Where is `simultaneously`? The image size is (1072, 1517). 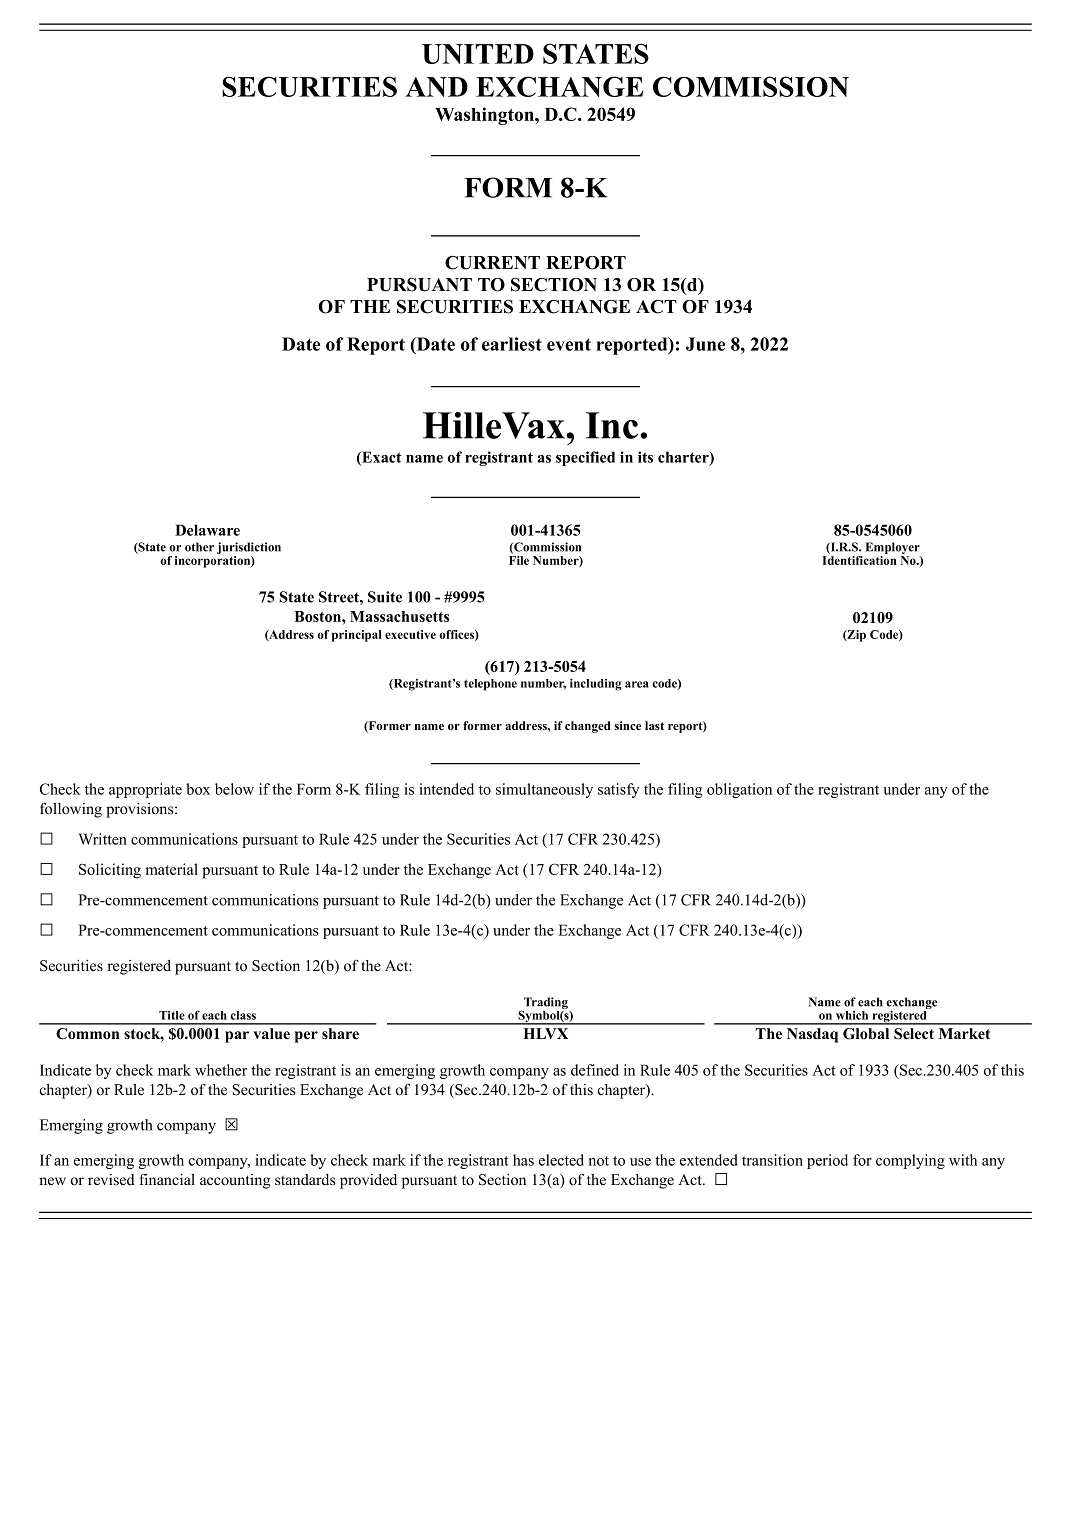
simultaneously is located at coordinates (544, 790).
